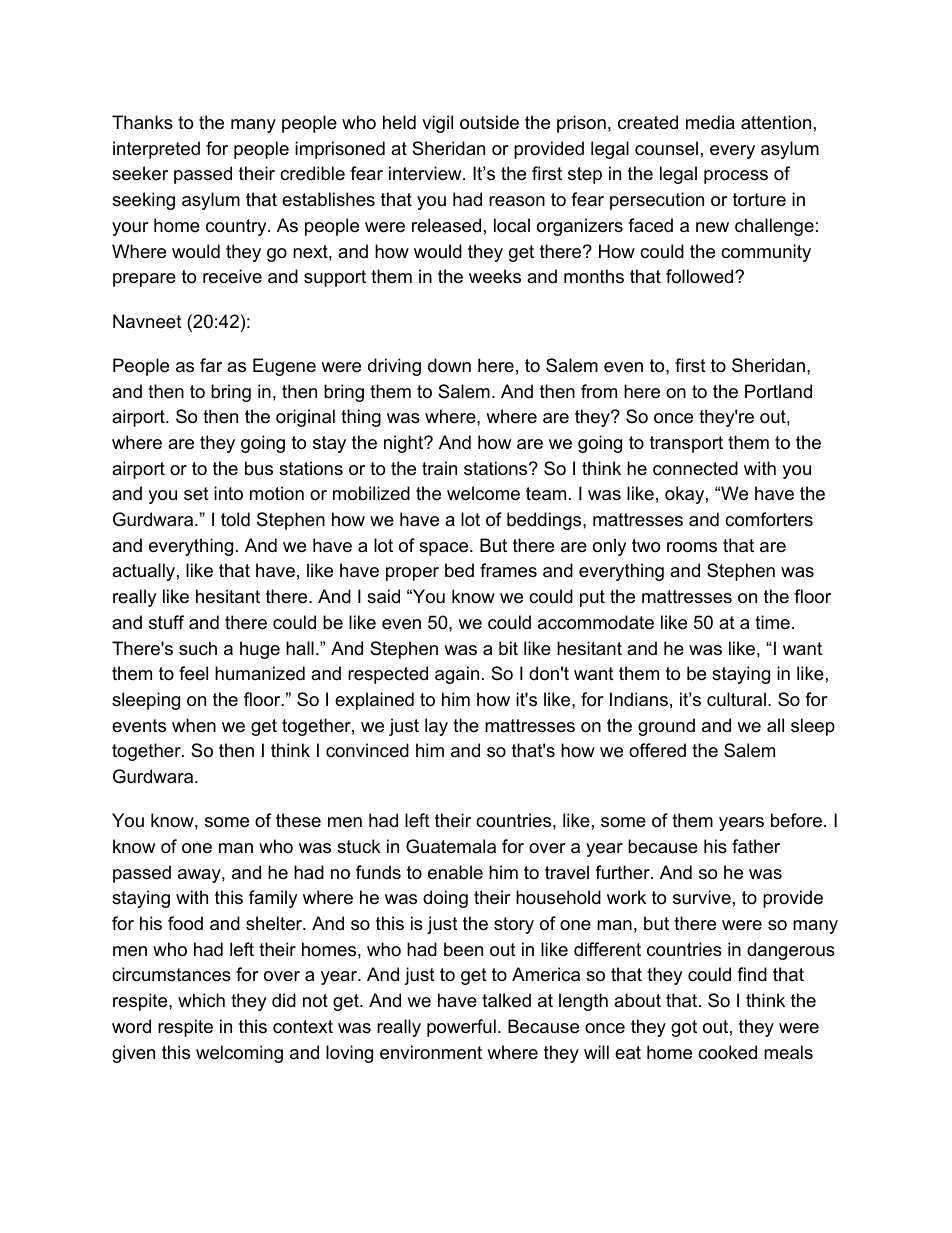 The width and height of the page is (952, 1233). What do you see at coordinates (666, 727) in the page?
I see `ground` at bounding box center [666, 727].
